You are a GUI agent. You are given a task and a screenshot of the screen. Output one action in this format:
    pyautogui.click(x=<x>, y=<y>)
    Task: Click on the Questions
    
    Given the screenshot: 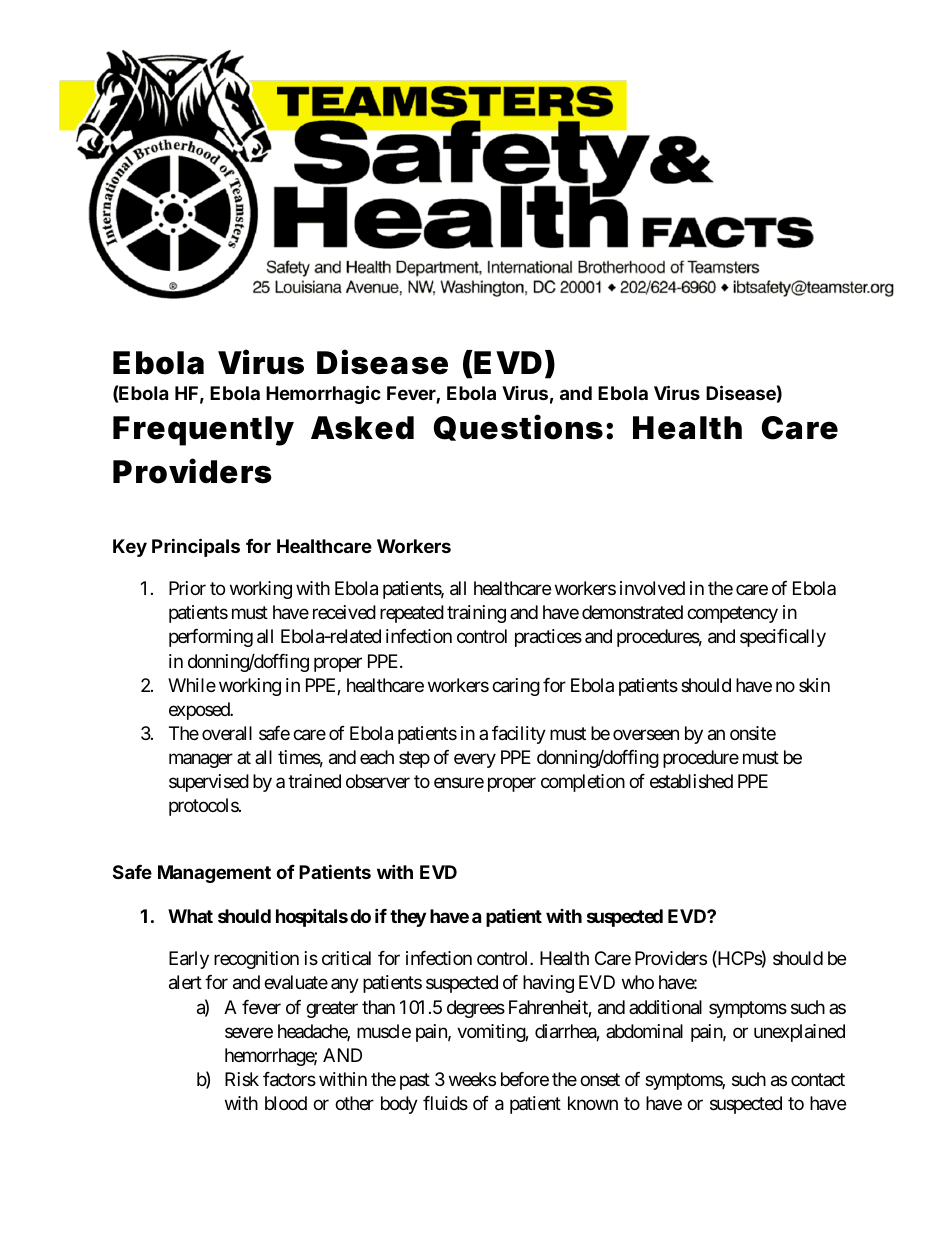 What is the action you would take?
    pyautogui.click(x=518, y=427)
